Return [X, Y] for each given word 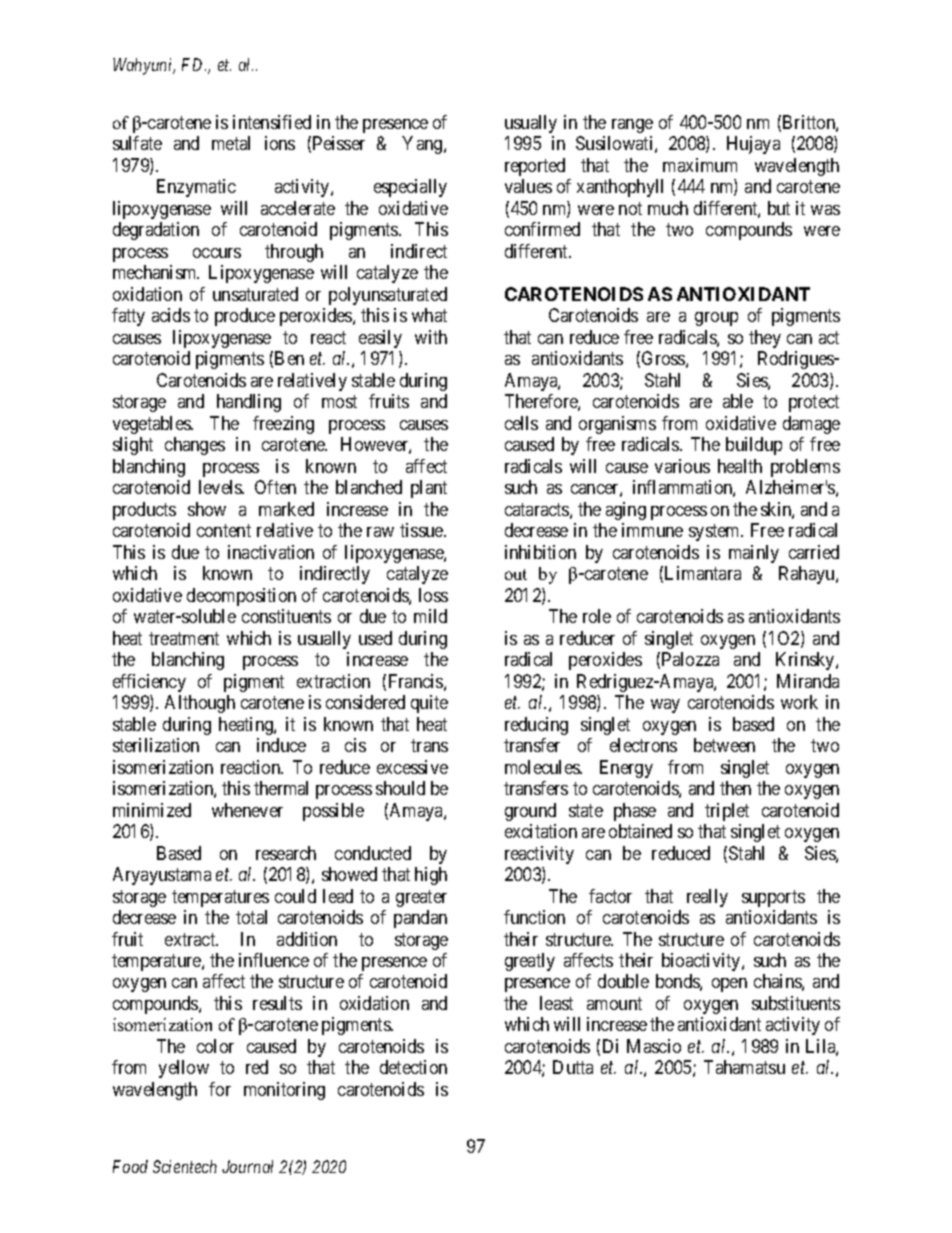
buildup [754, 446]
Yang [423, 145]
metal [231, 143]
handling [249, 403]
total [251, 917]
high [431, 876]
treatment [184, 638]
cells [521, 423]
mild [430, 616]
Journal [247, 1166]
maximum [700, 165]
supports [773, 898]
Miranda [808, 681]
